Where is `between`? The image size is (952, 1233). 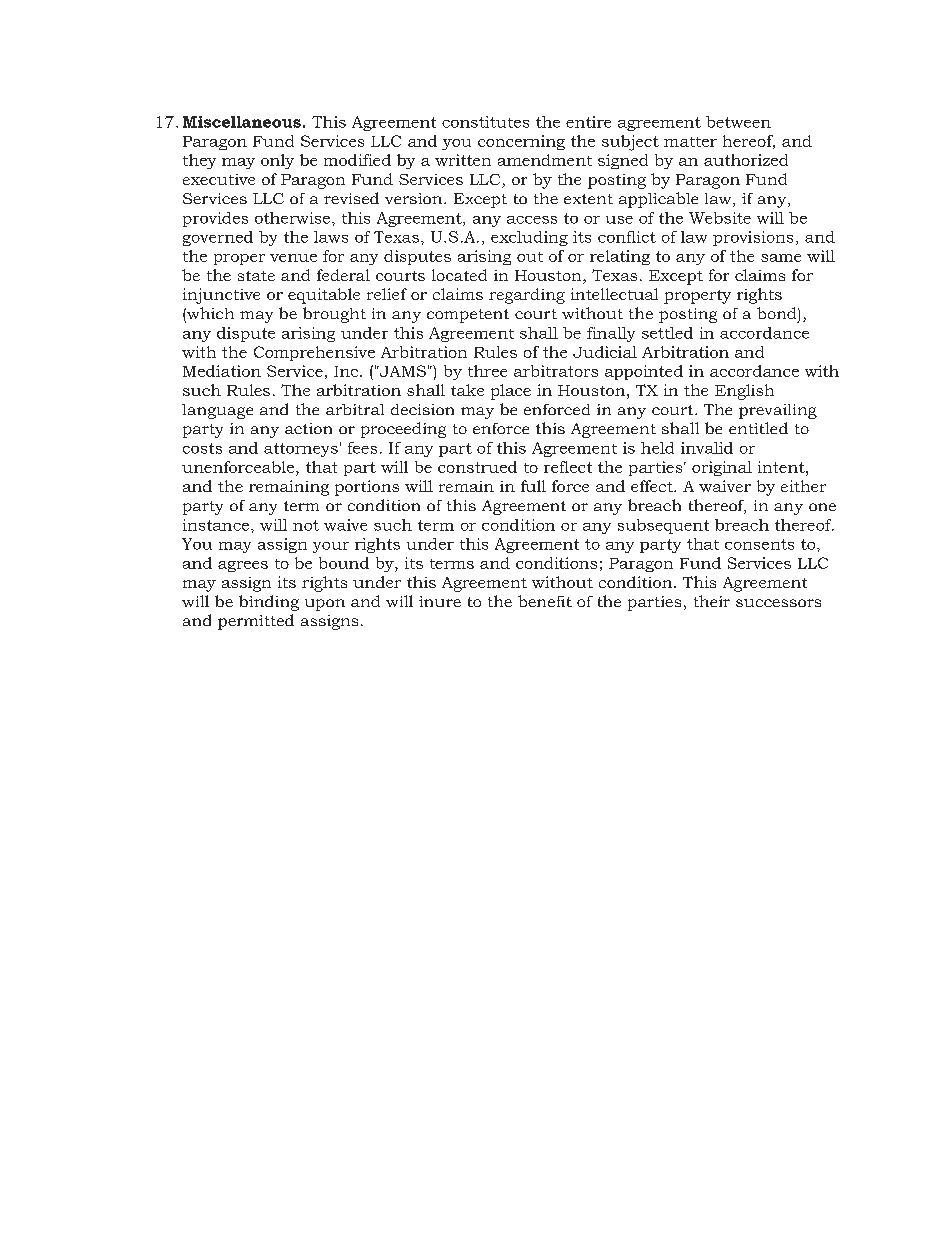 between is located at coordinates (738, 122).
